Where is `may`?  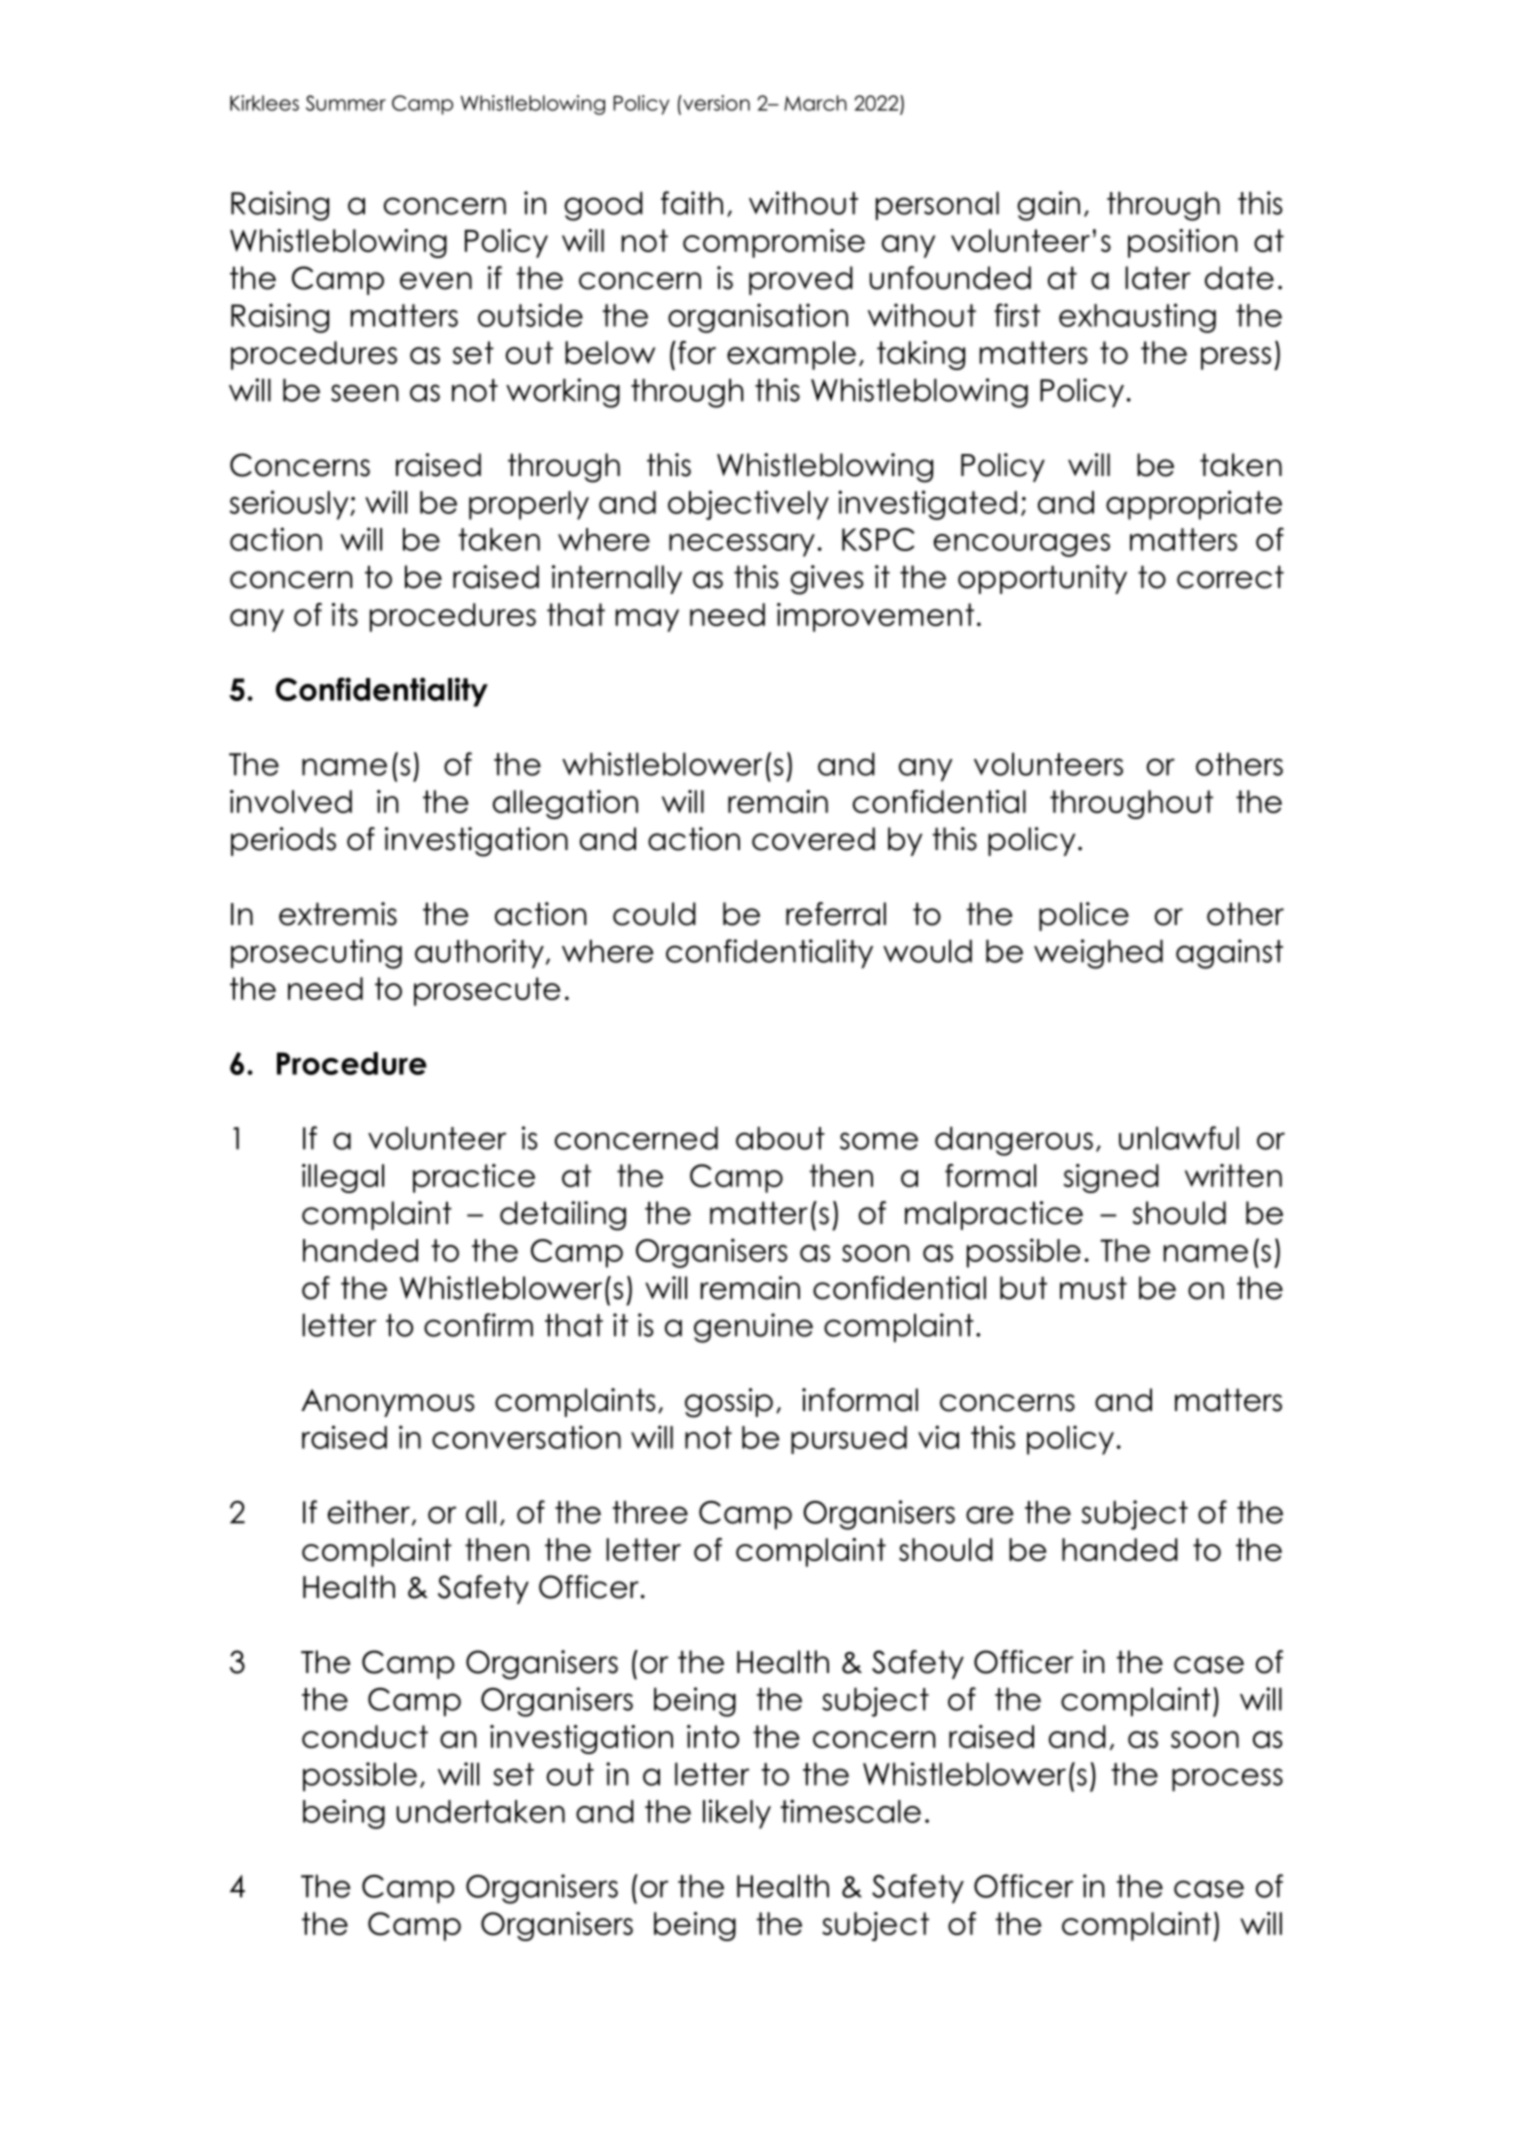
may is located at coordinates (647, 620).
